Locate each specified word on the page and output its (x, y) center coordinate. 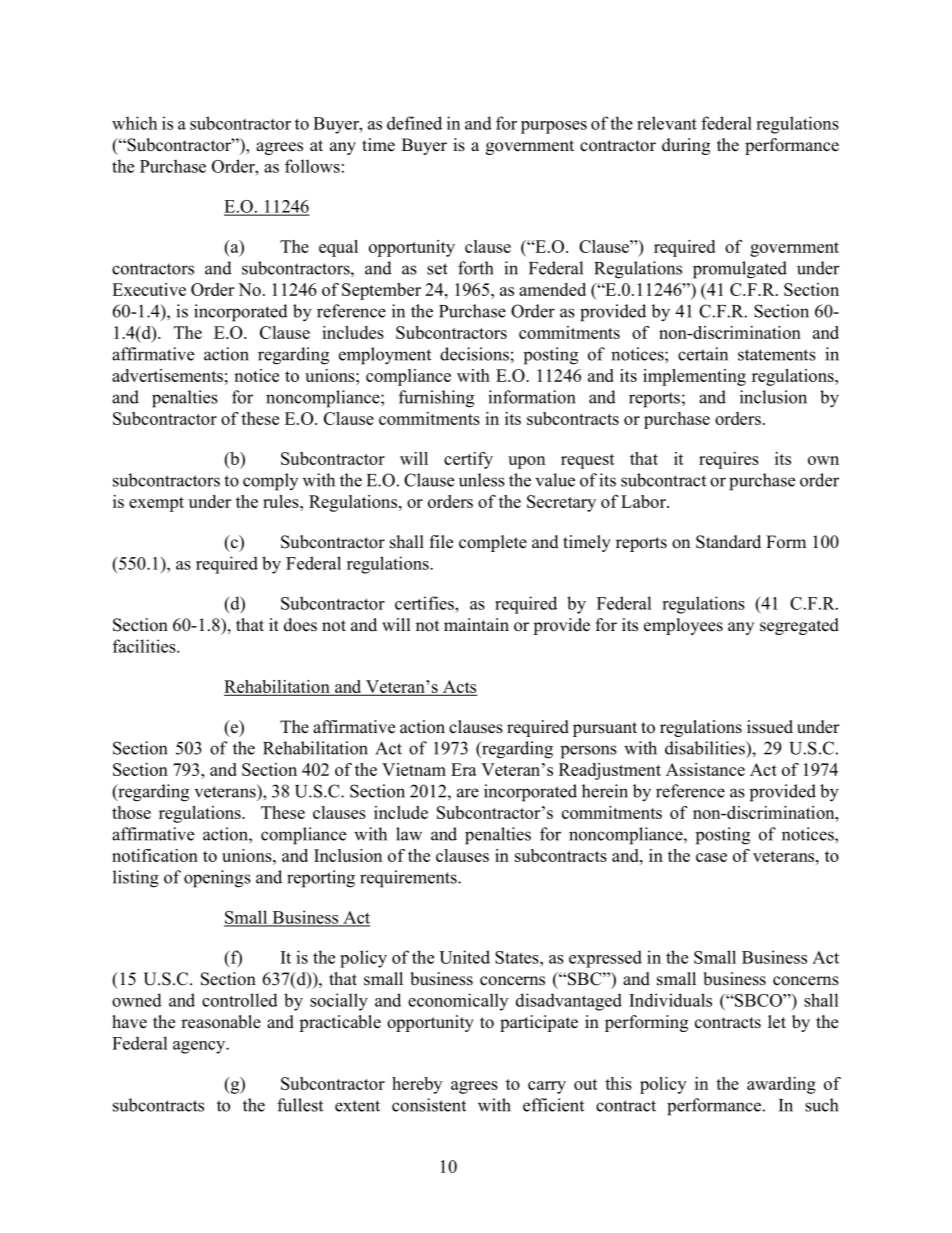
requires (729, 460)
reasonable (221, 1022)
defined (414, 123)
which (134, 123)
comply (270, 482)
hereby (417, 1085)
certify (468, 460)
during (686, 146)
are (468, 793)
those (131, 812)
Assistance (705, 769)
